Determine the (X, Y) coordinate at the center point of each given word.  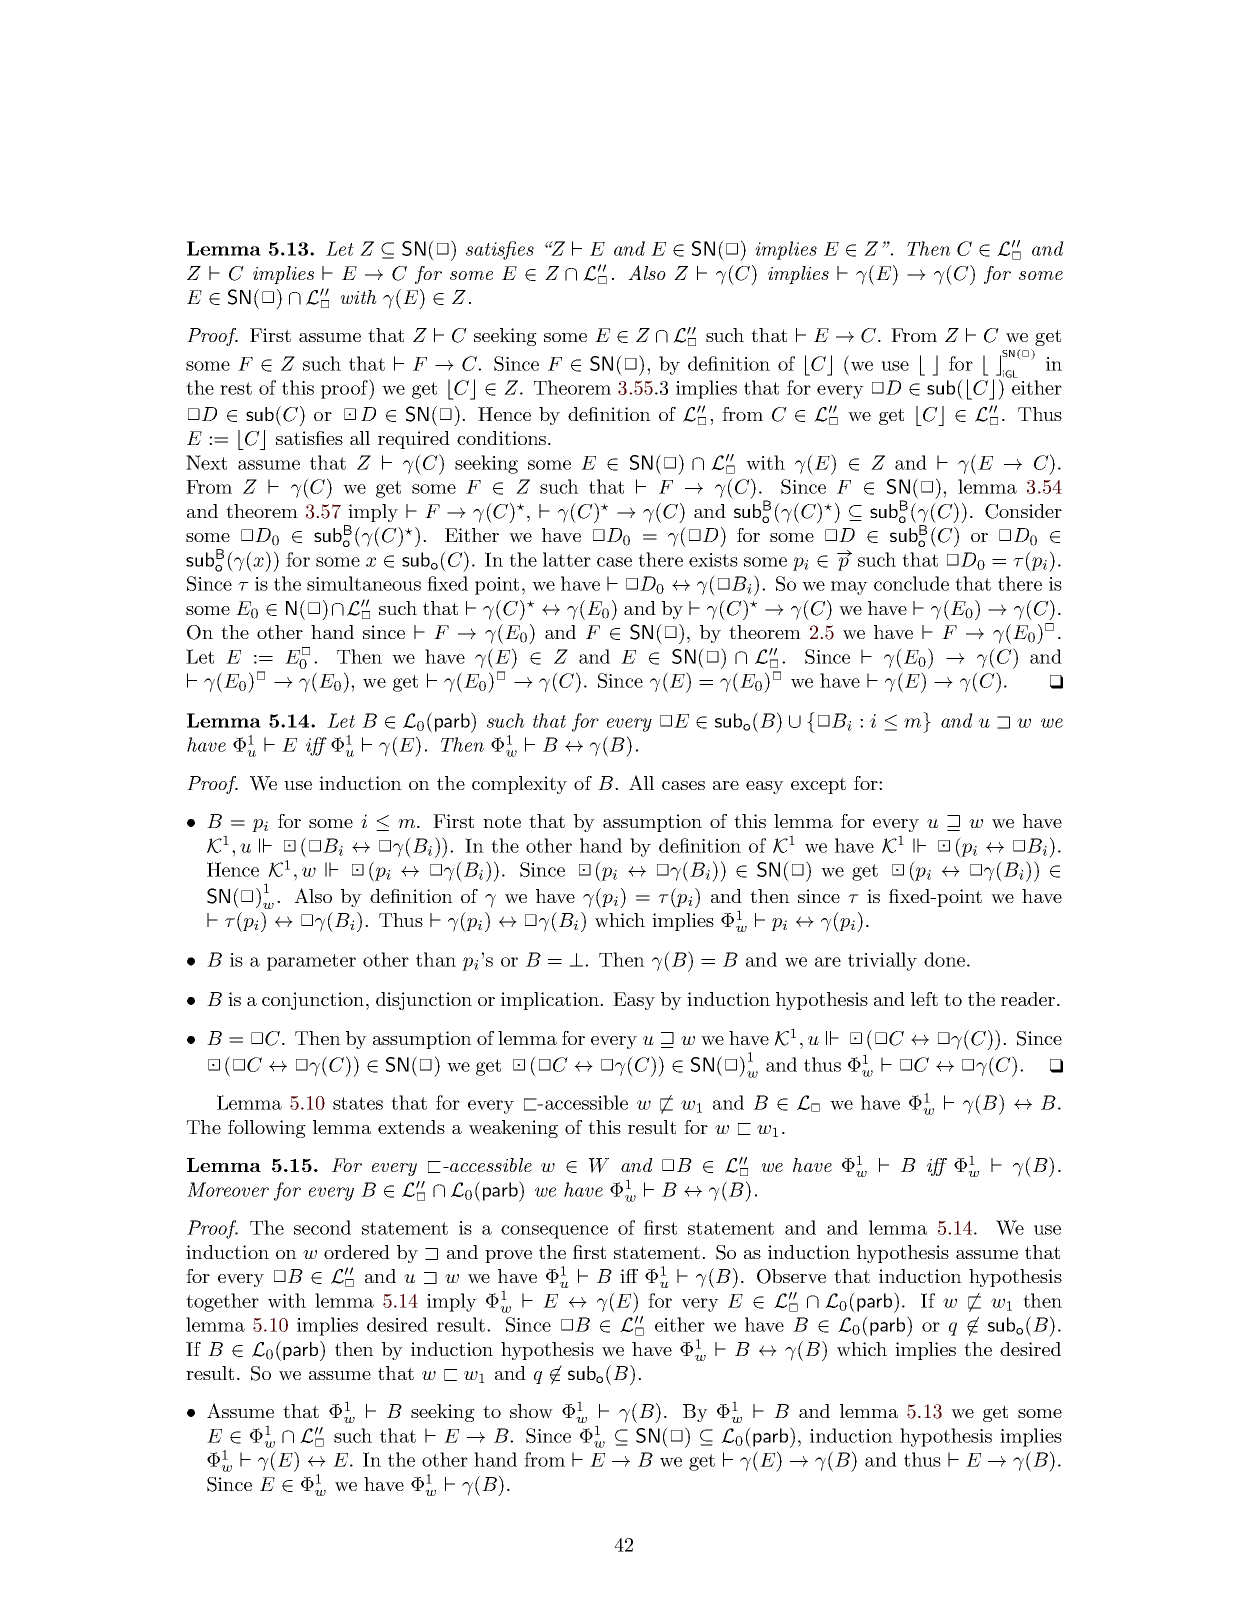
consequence (554, 1232)
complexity (519, 785)
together (222, 1302)
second (322, 1227)
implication (551, 1001)
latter (567, 559)
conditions (501, 438)
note (502, 821)
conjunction (313, 1001)
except (818, 785)
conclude (911, 583)
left (924, 999)
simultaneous (364, 583)
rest (236, 388)
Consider (1023, 511)
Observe (791, 1276)
